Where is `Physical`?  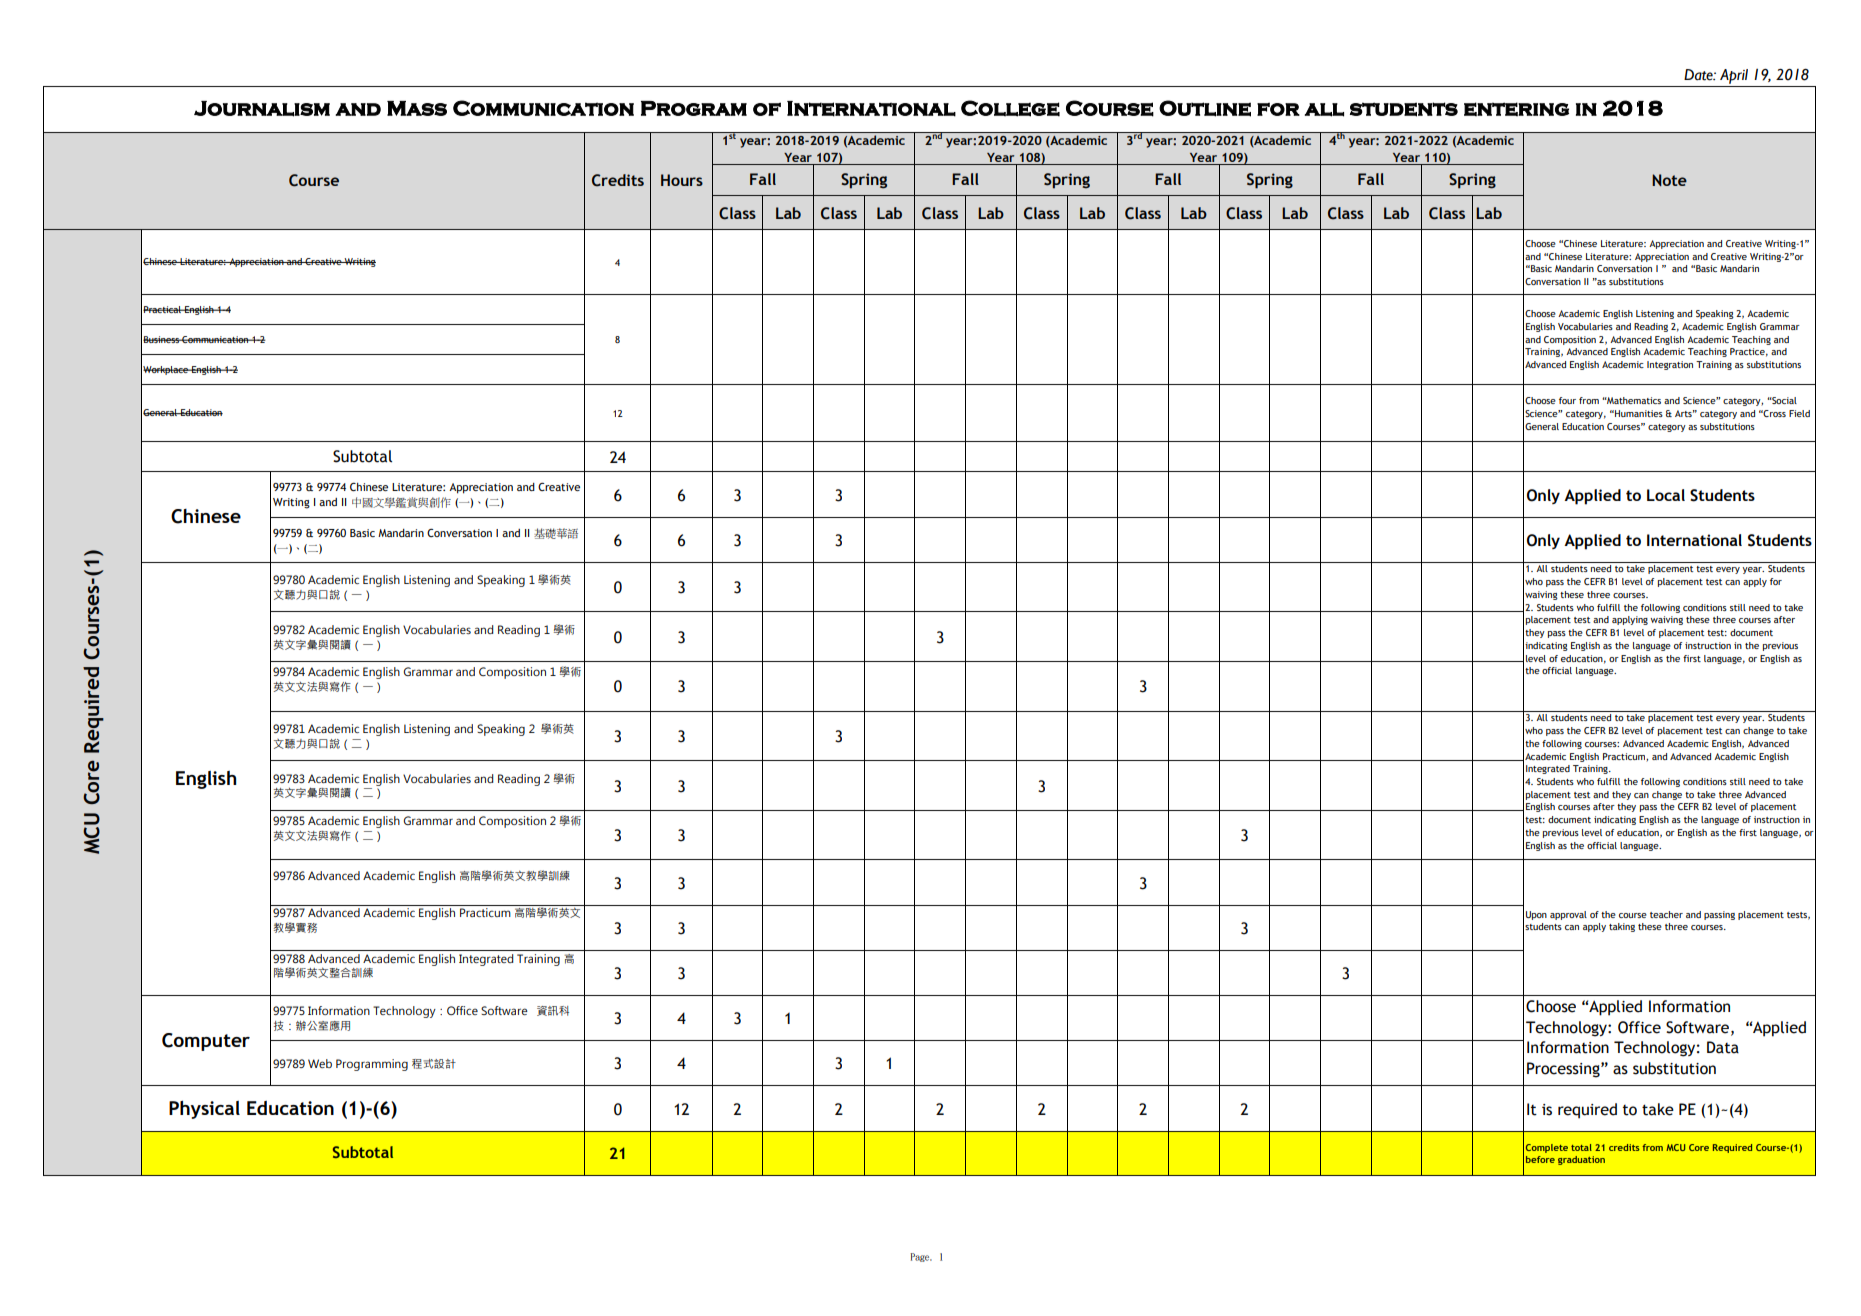
Physical is located at coordinates (204, 1110).
